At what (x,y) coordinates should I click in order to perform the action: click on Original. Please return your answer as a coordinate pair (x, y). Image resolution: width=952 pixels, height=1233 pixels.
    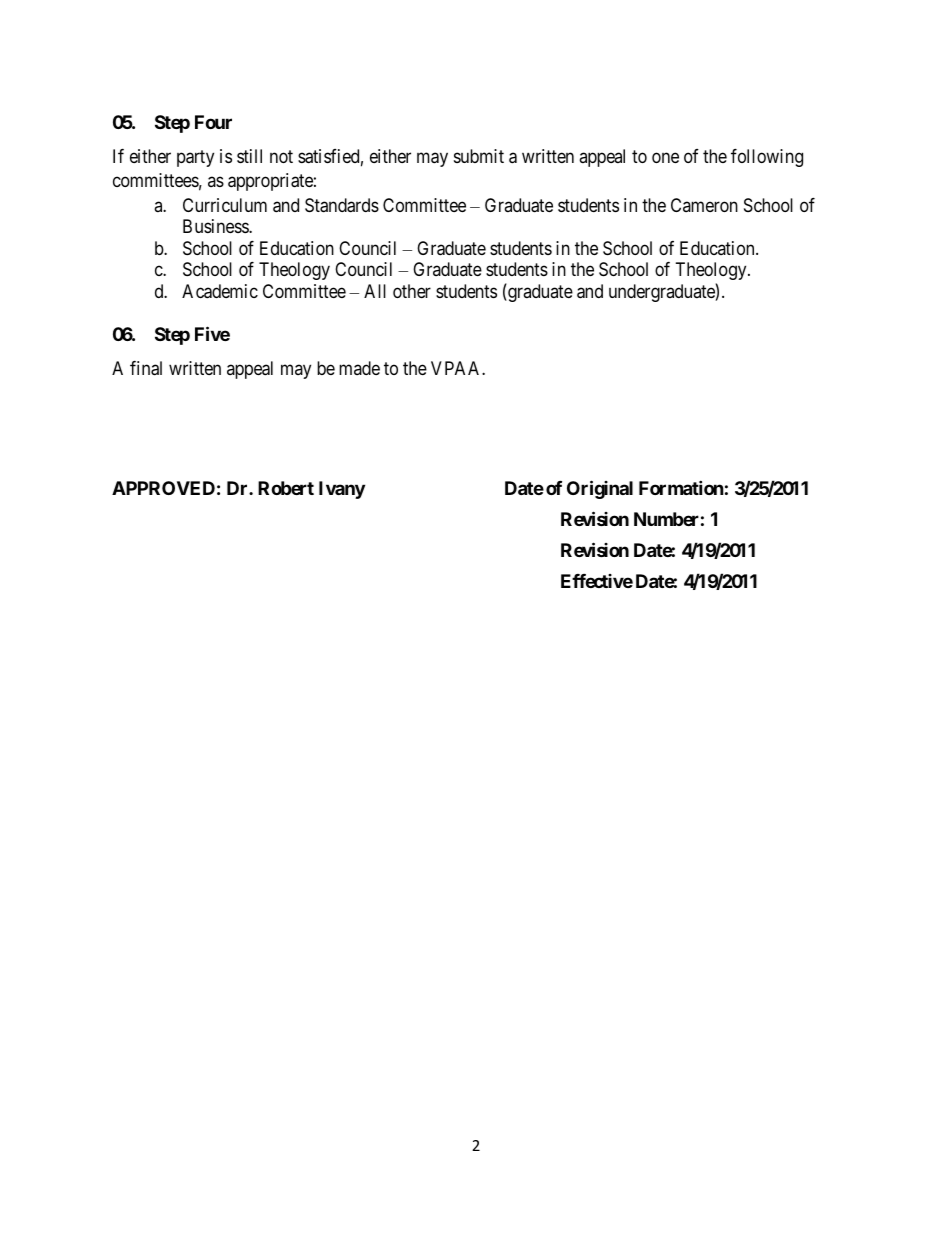
    Looking at the image, I should click on (600, 490).
